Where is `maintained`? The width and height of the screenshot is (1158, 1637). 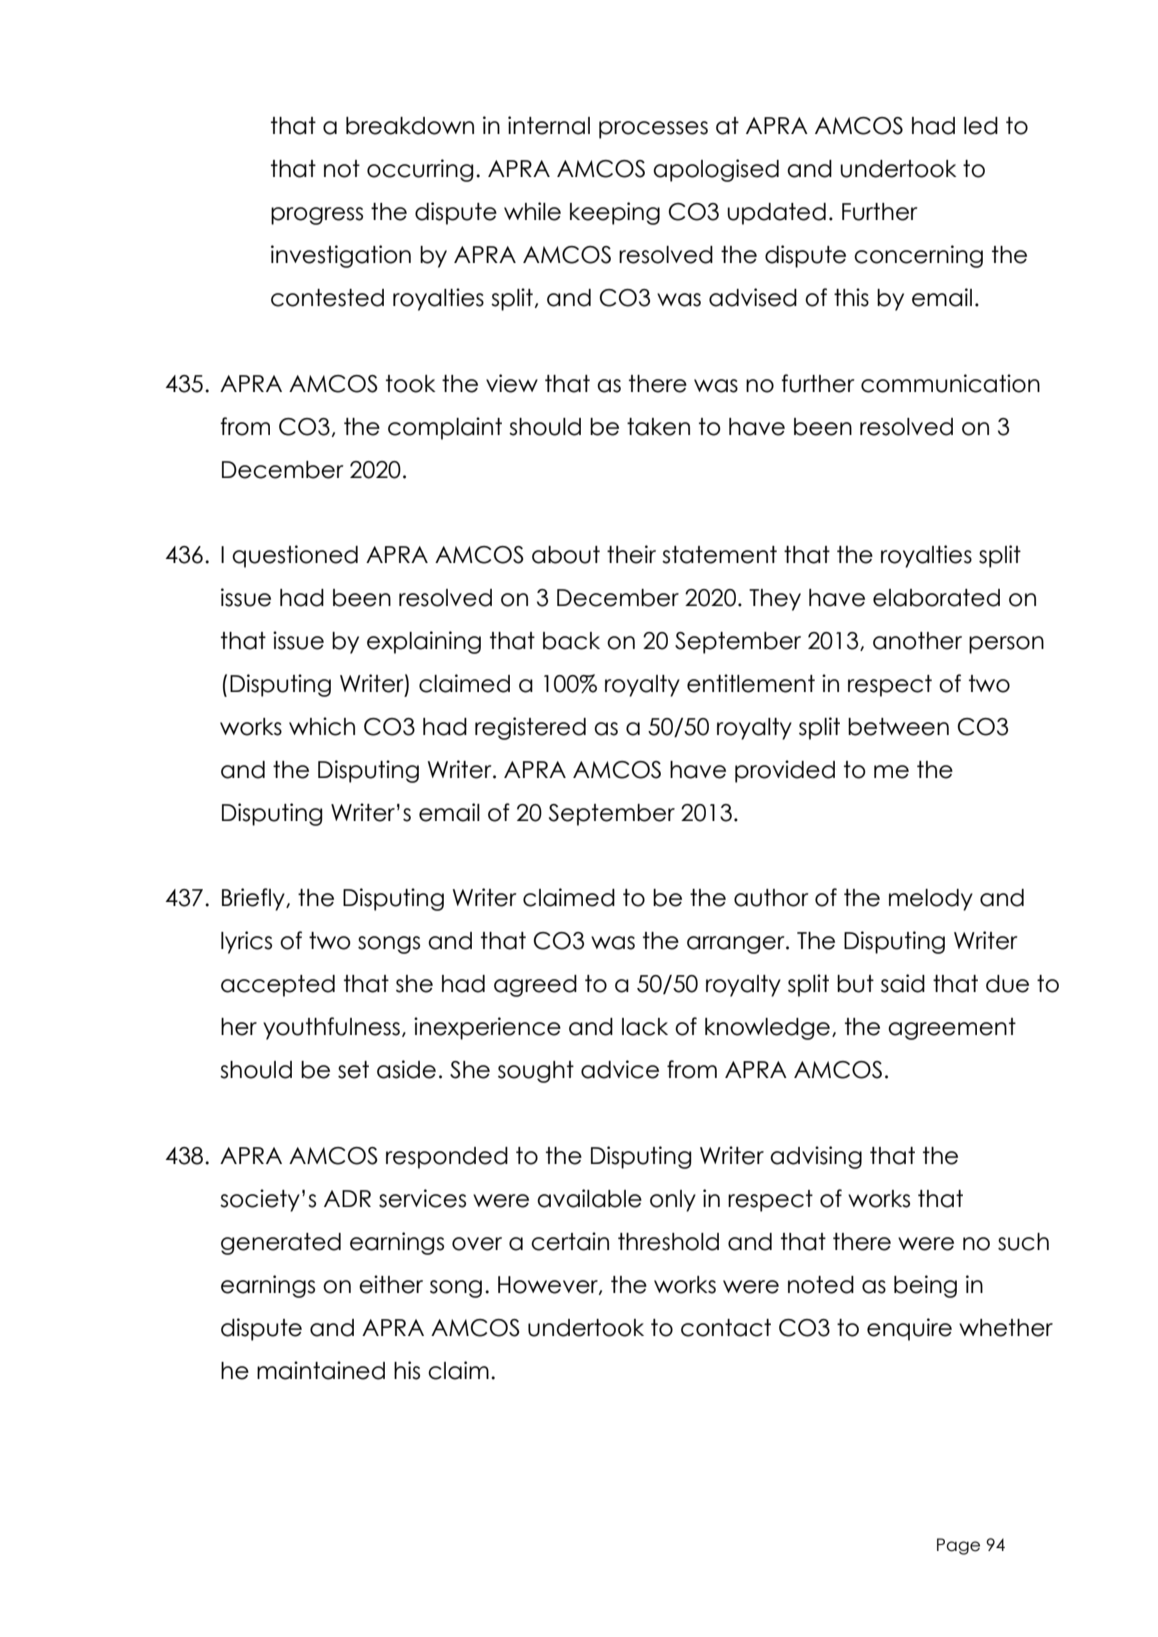 maintained is located at coordinates (321, 1370).
